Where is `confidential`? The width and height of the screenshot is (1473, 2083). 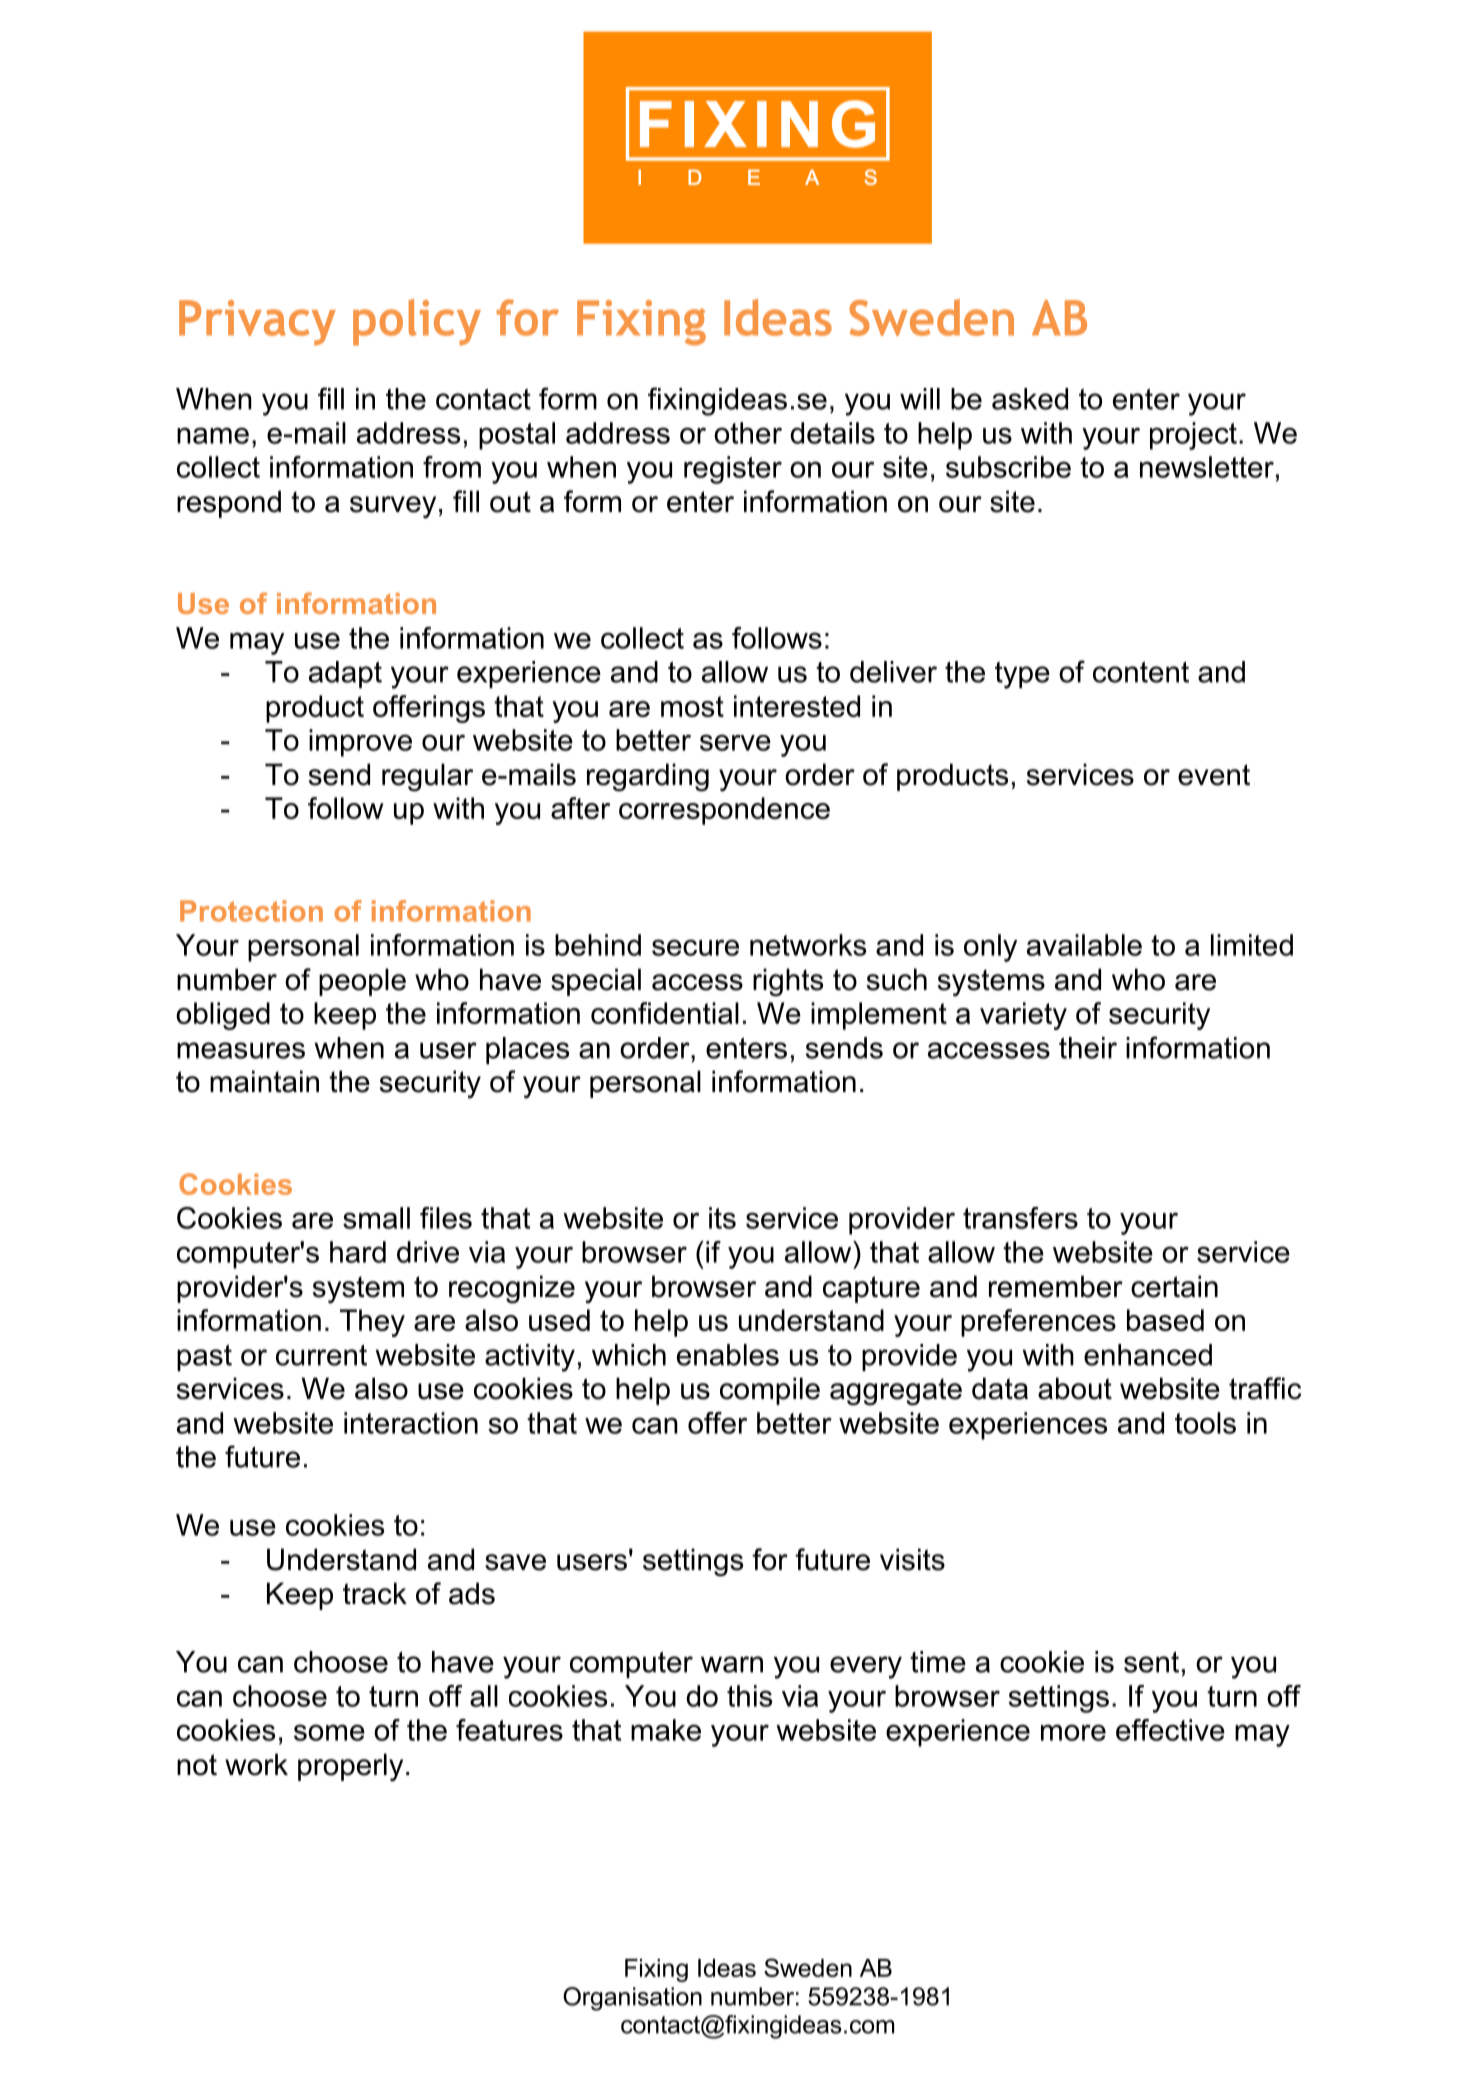
confidential is located at coordinates (665, 1013).
